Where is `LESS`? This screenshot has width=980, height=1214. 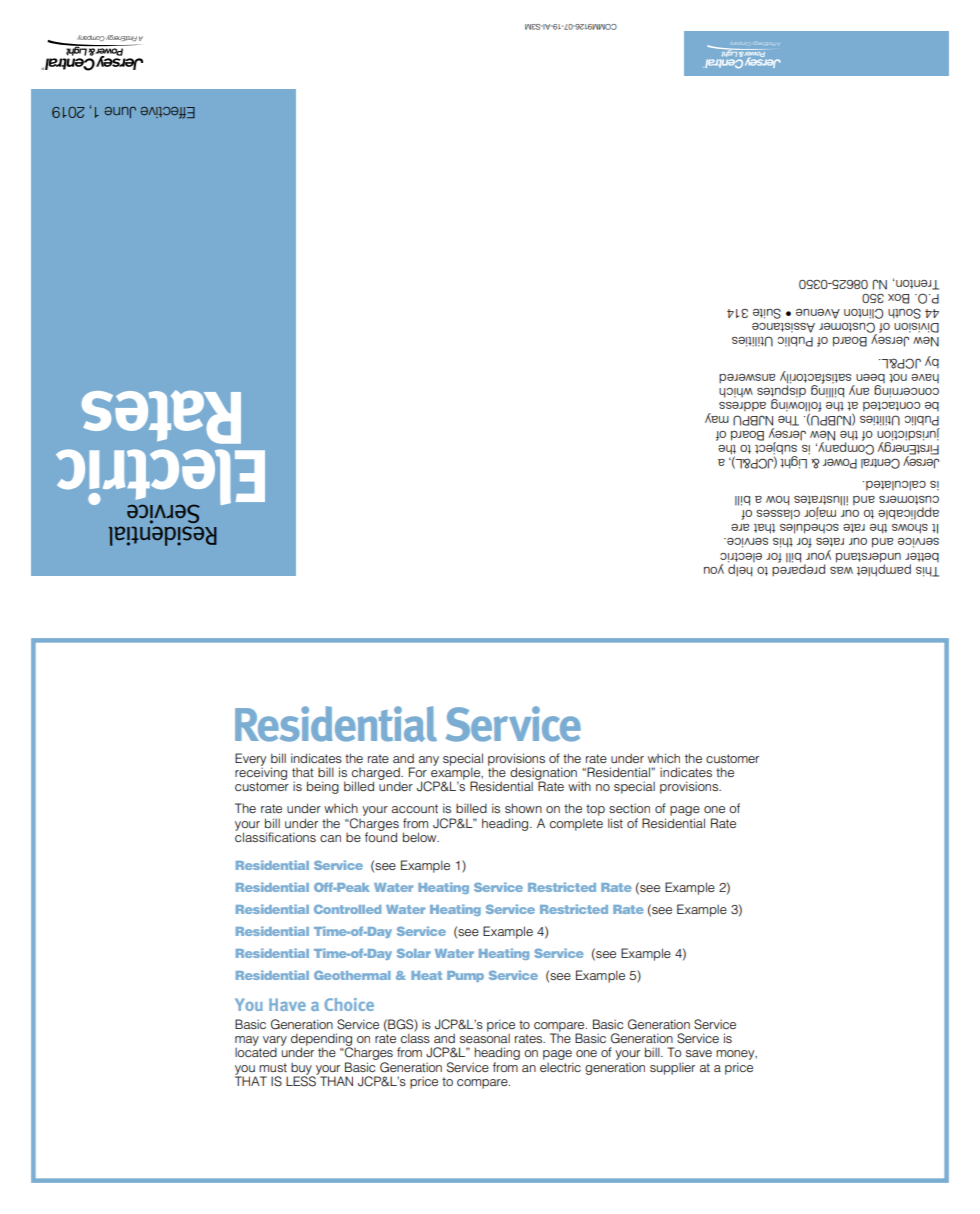
LESS is located at coordinates (302, 1080).
